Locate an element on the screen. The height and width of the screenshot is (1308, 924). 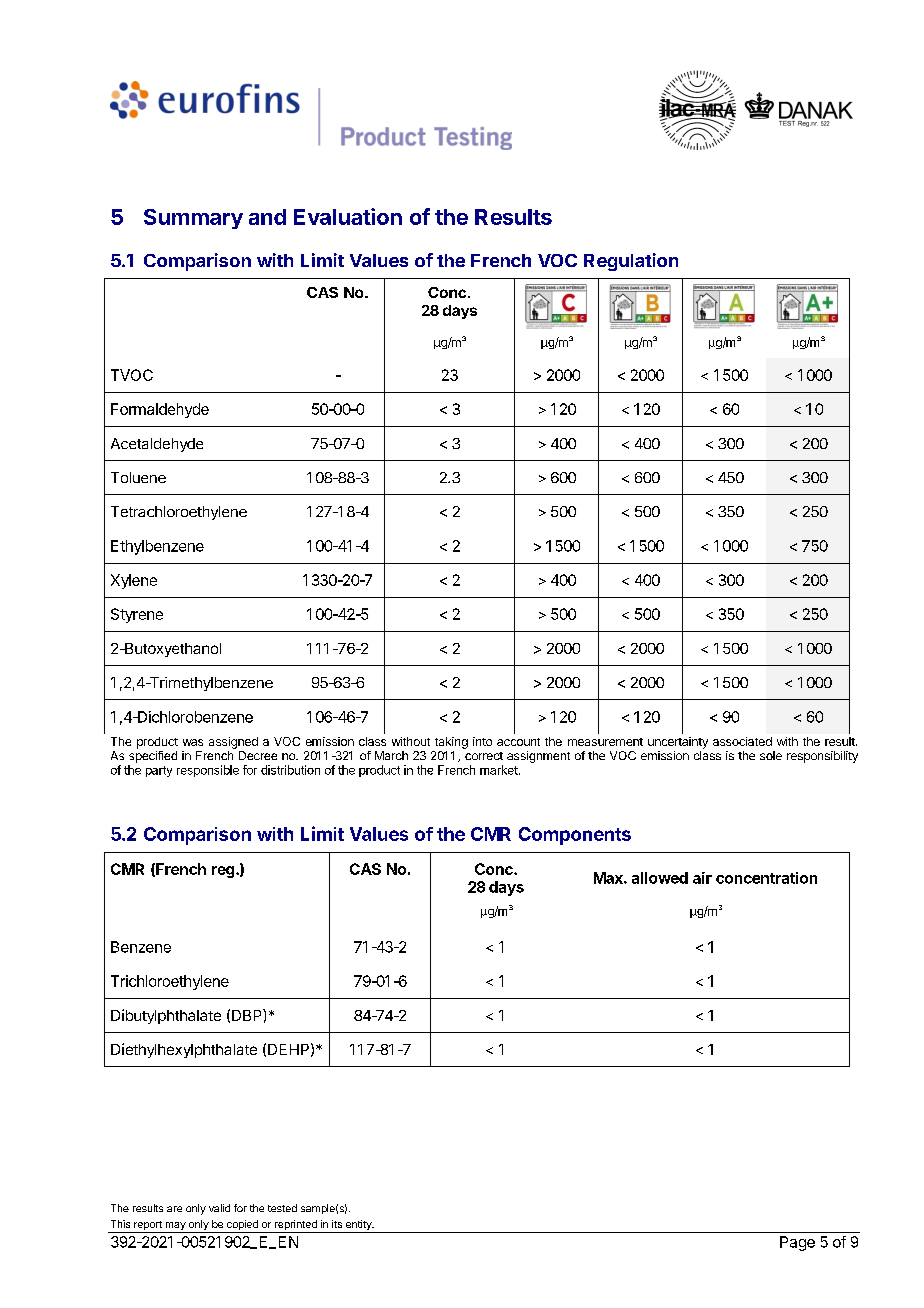
Regulation is located at coordinates (631, 262).
